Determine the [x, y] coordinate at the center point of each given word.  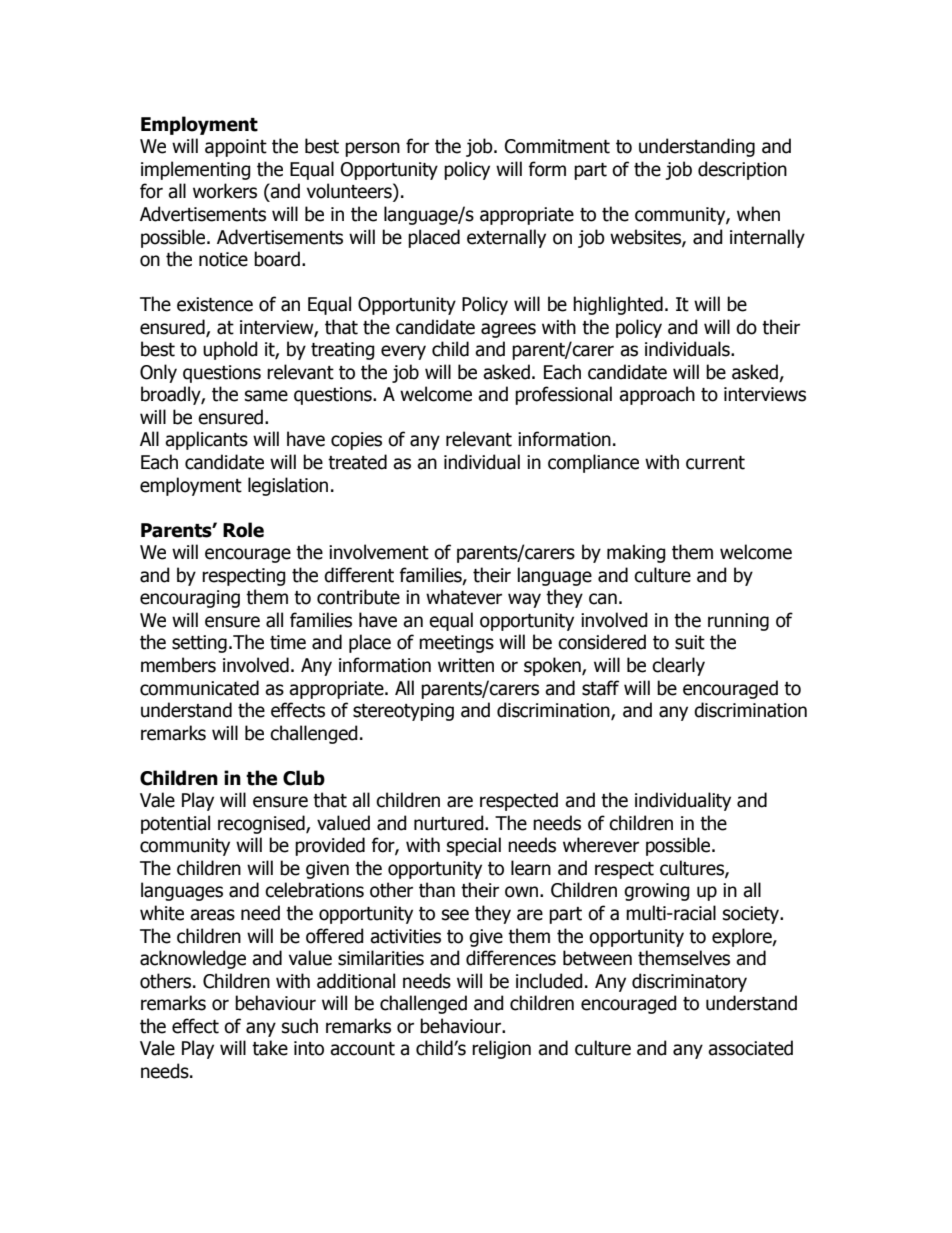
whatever [464, 597]
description [742, 170]
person [372, 149]
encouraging [190, 599]
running [738, 622]
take [270, 1048]
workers [225, 191]
